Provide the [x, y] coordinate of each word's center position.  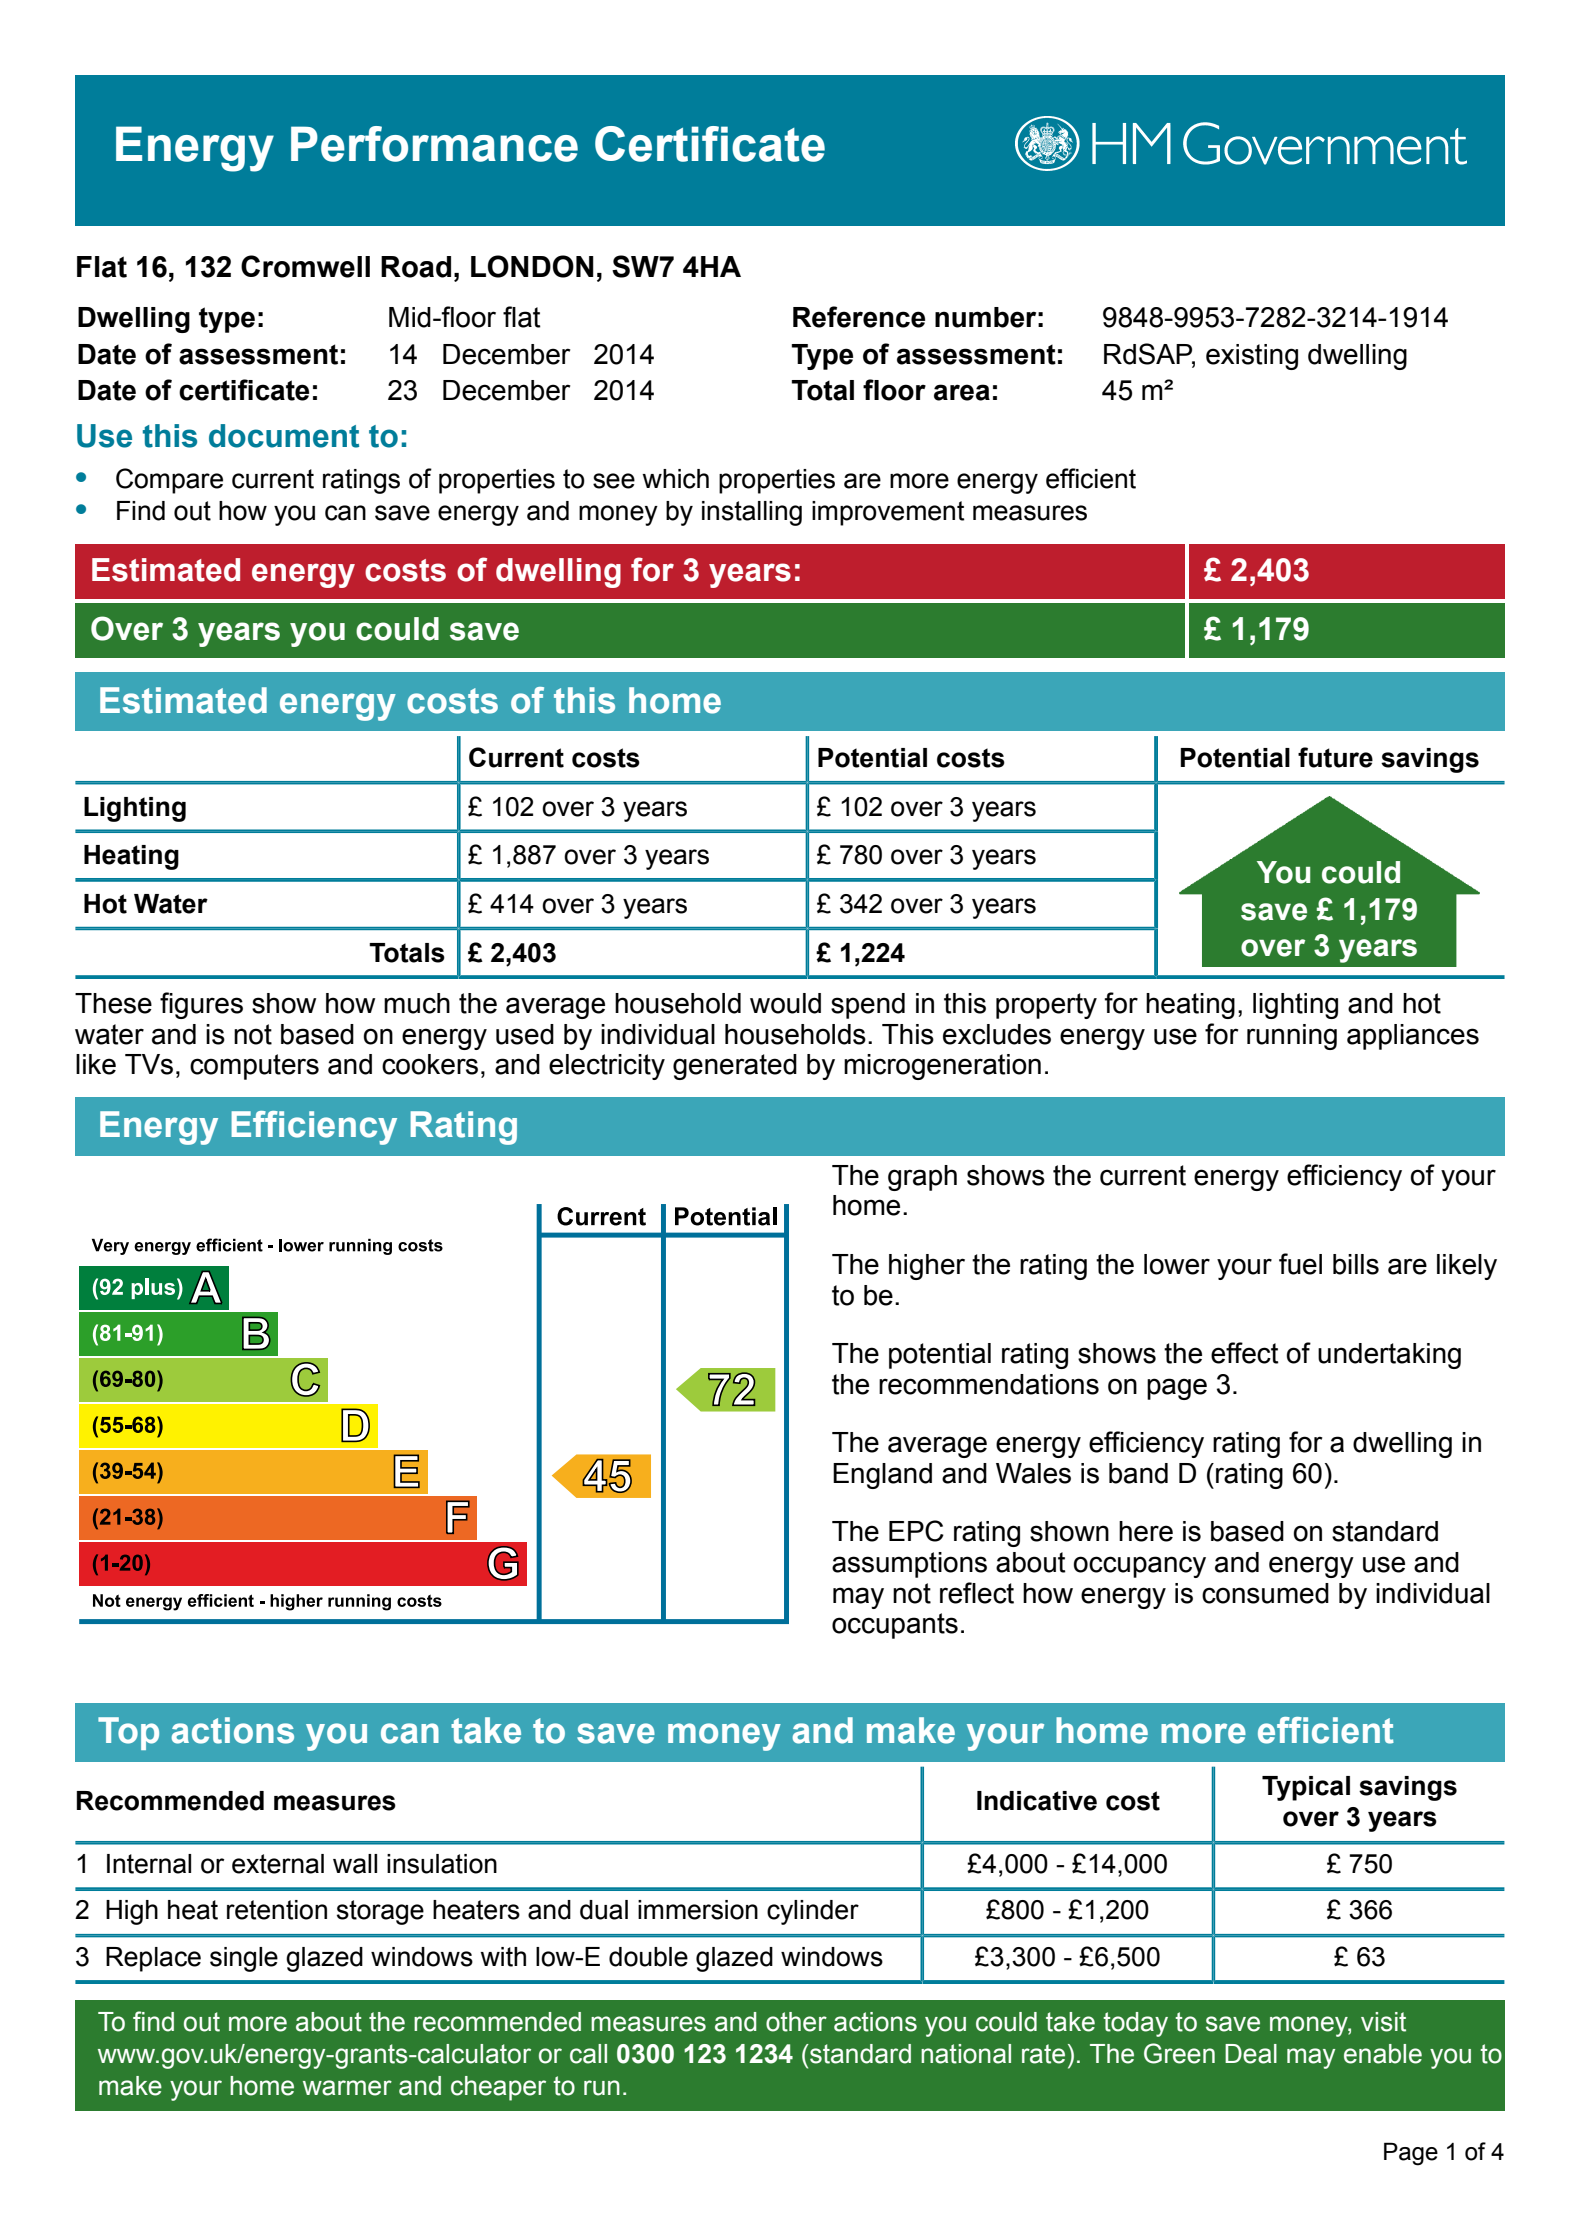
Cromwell [305, 266]
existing [1252, 357]
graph [922, 1178]
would [785, 1003]
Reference [859, 317]
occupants [895, 1626]
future [1335, 757]
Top [128, 1733]
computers [254, 1067]
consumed [1265, 1593]
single [244, 1959]
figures [201, 1005]
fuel [1300, 1264]
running [1292, 1037]
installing [752, 513]
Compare [169, 481]
